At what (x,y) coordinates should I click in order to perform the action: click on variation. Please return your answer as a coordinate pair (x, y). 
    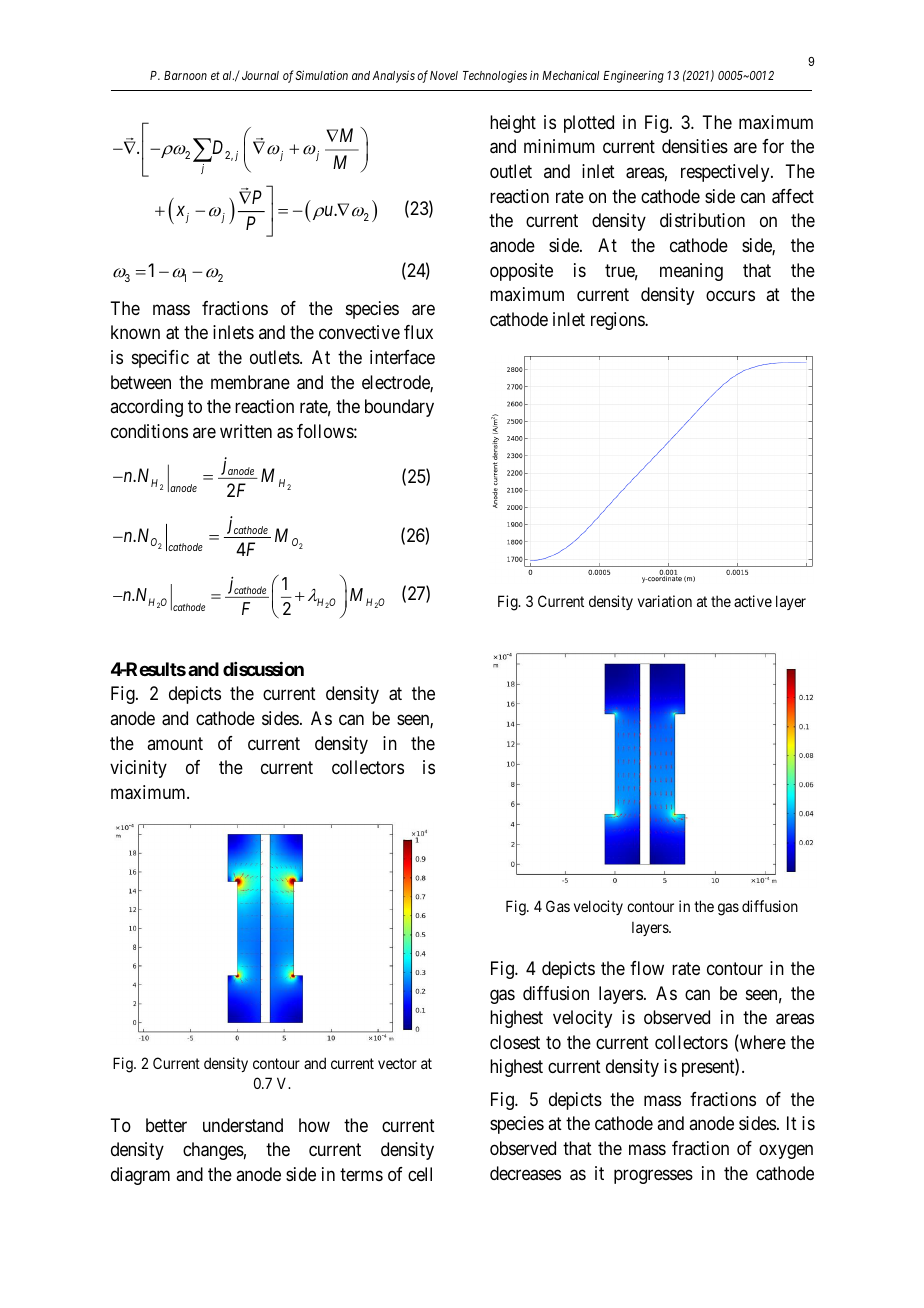
    Looking at the image, I should click on (665, 601).
